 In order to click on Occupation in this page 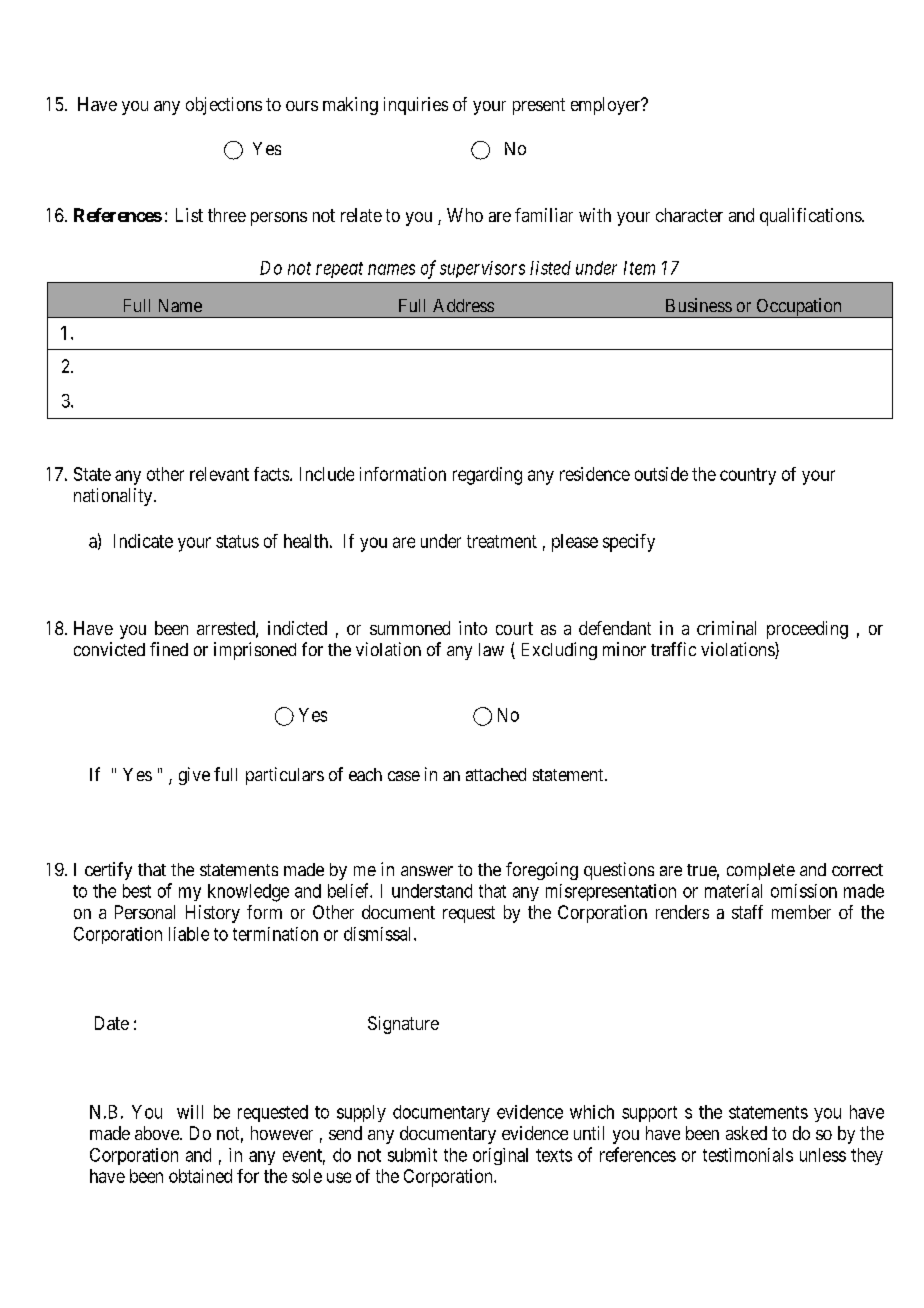, I will do `click(799, 308)`.
